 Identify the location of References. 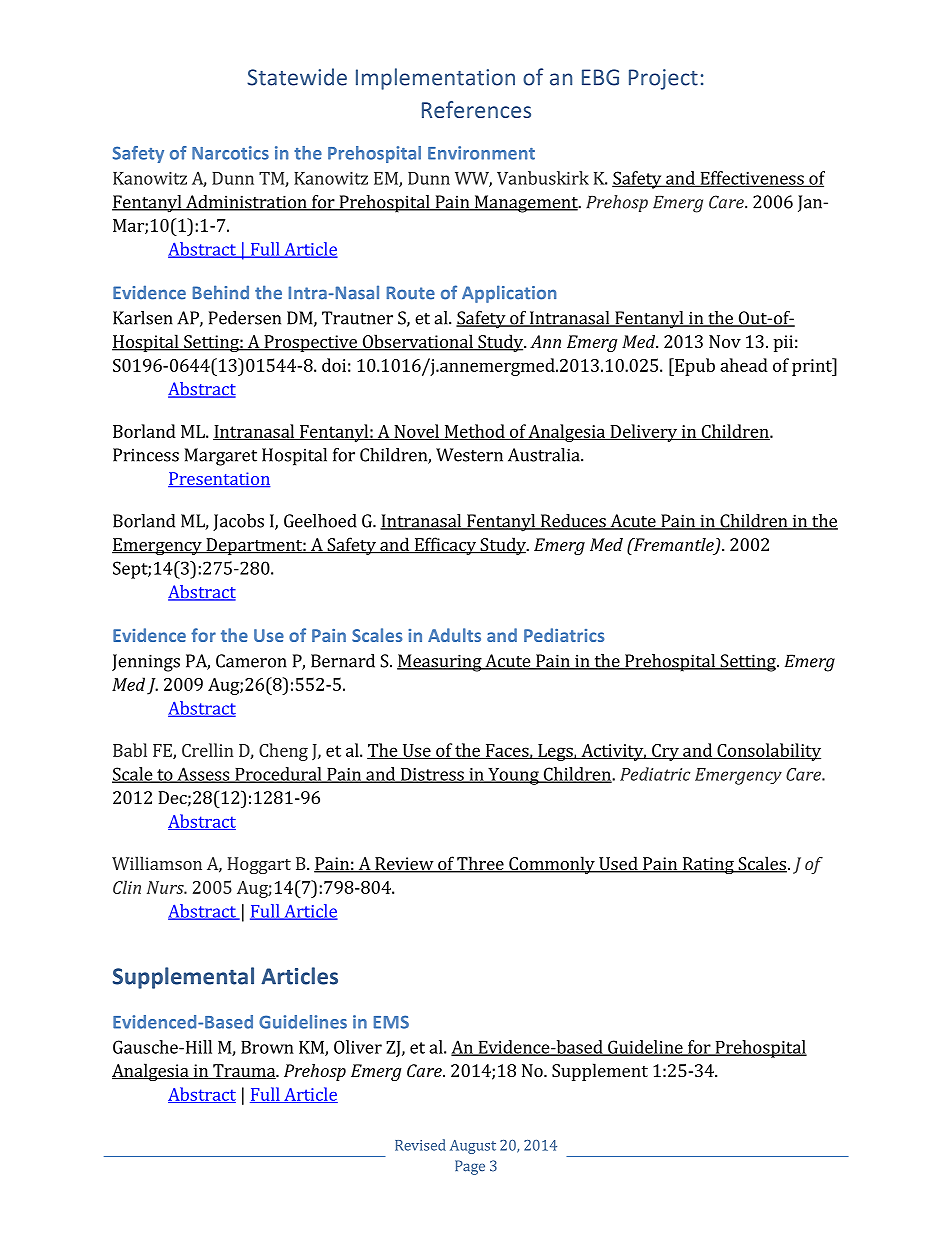
(476, 109).
